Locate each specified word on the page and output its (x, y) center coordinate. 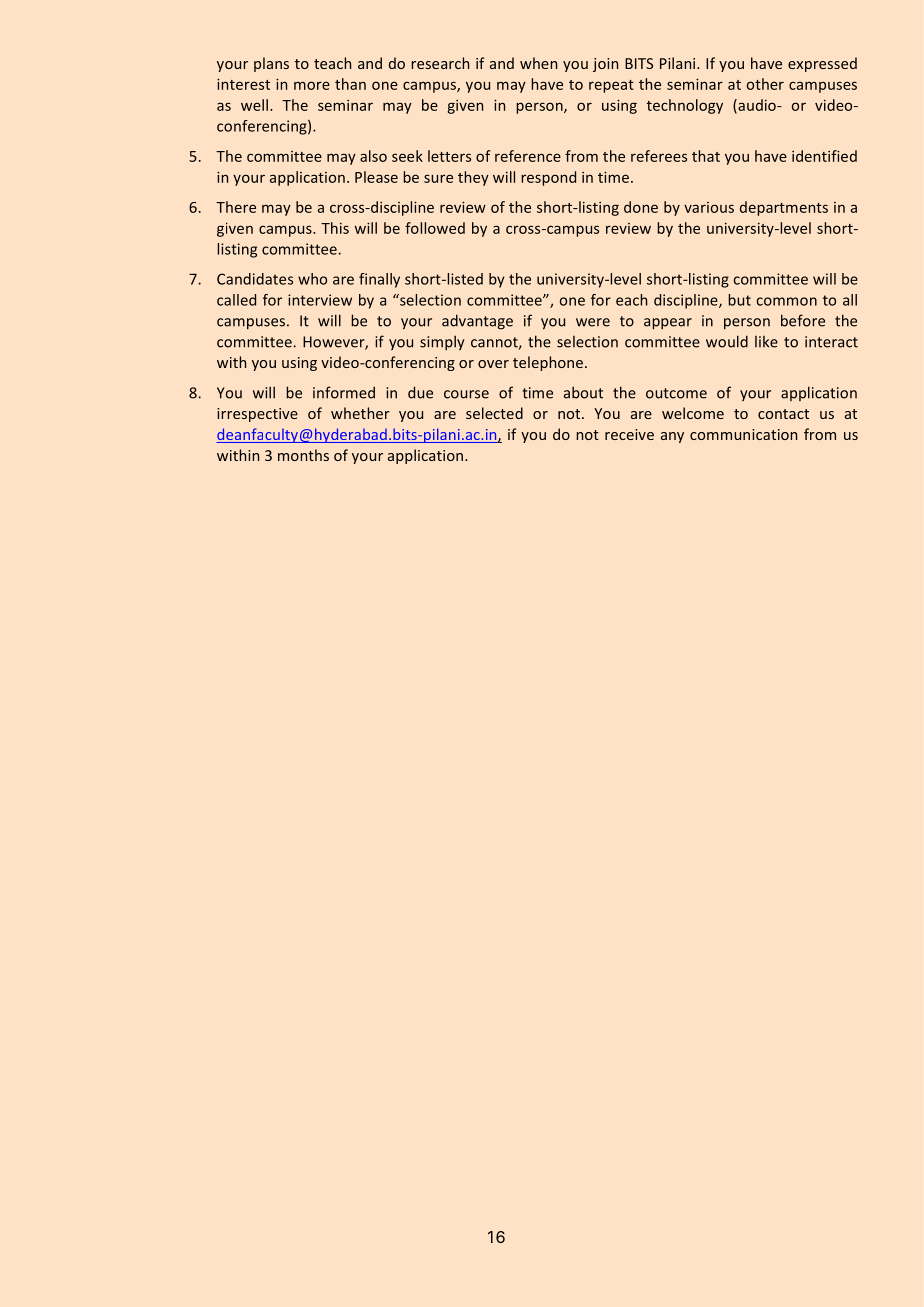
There (236, 207)
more (312, 85)
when (538, 63)
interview (320, 300)
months (303, 455)
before (803, 320)
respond (548, 178)
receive (629, 434)
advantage (477, 322)
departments (784, 208)
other (765, 84)
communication (743, 434)
